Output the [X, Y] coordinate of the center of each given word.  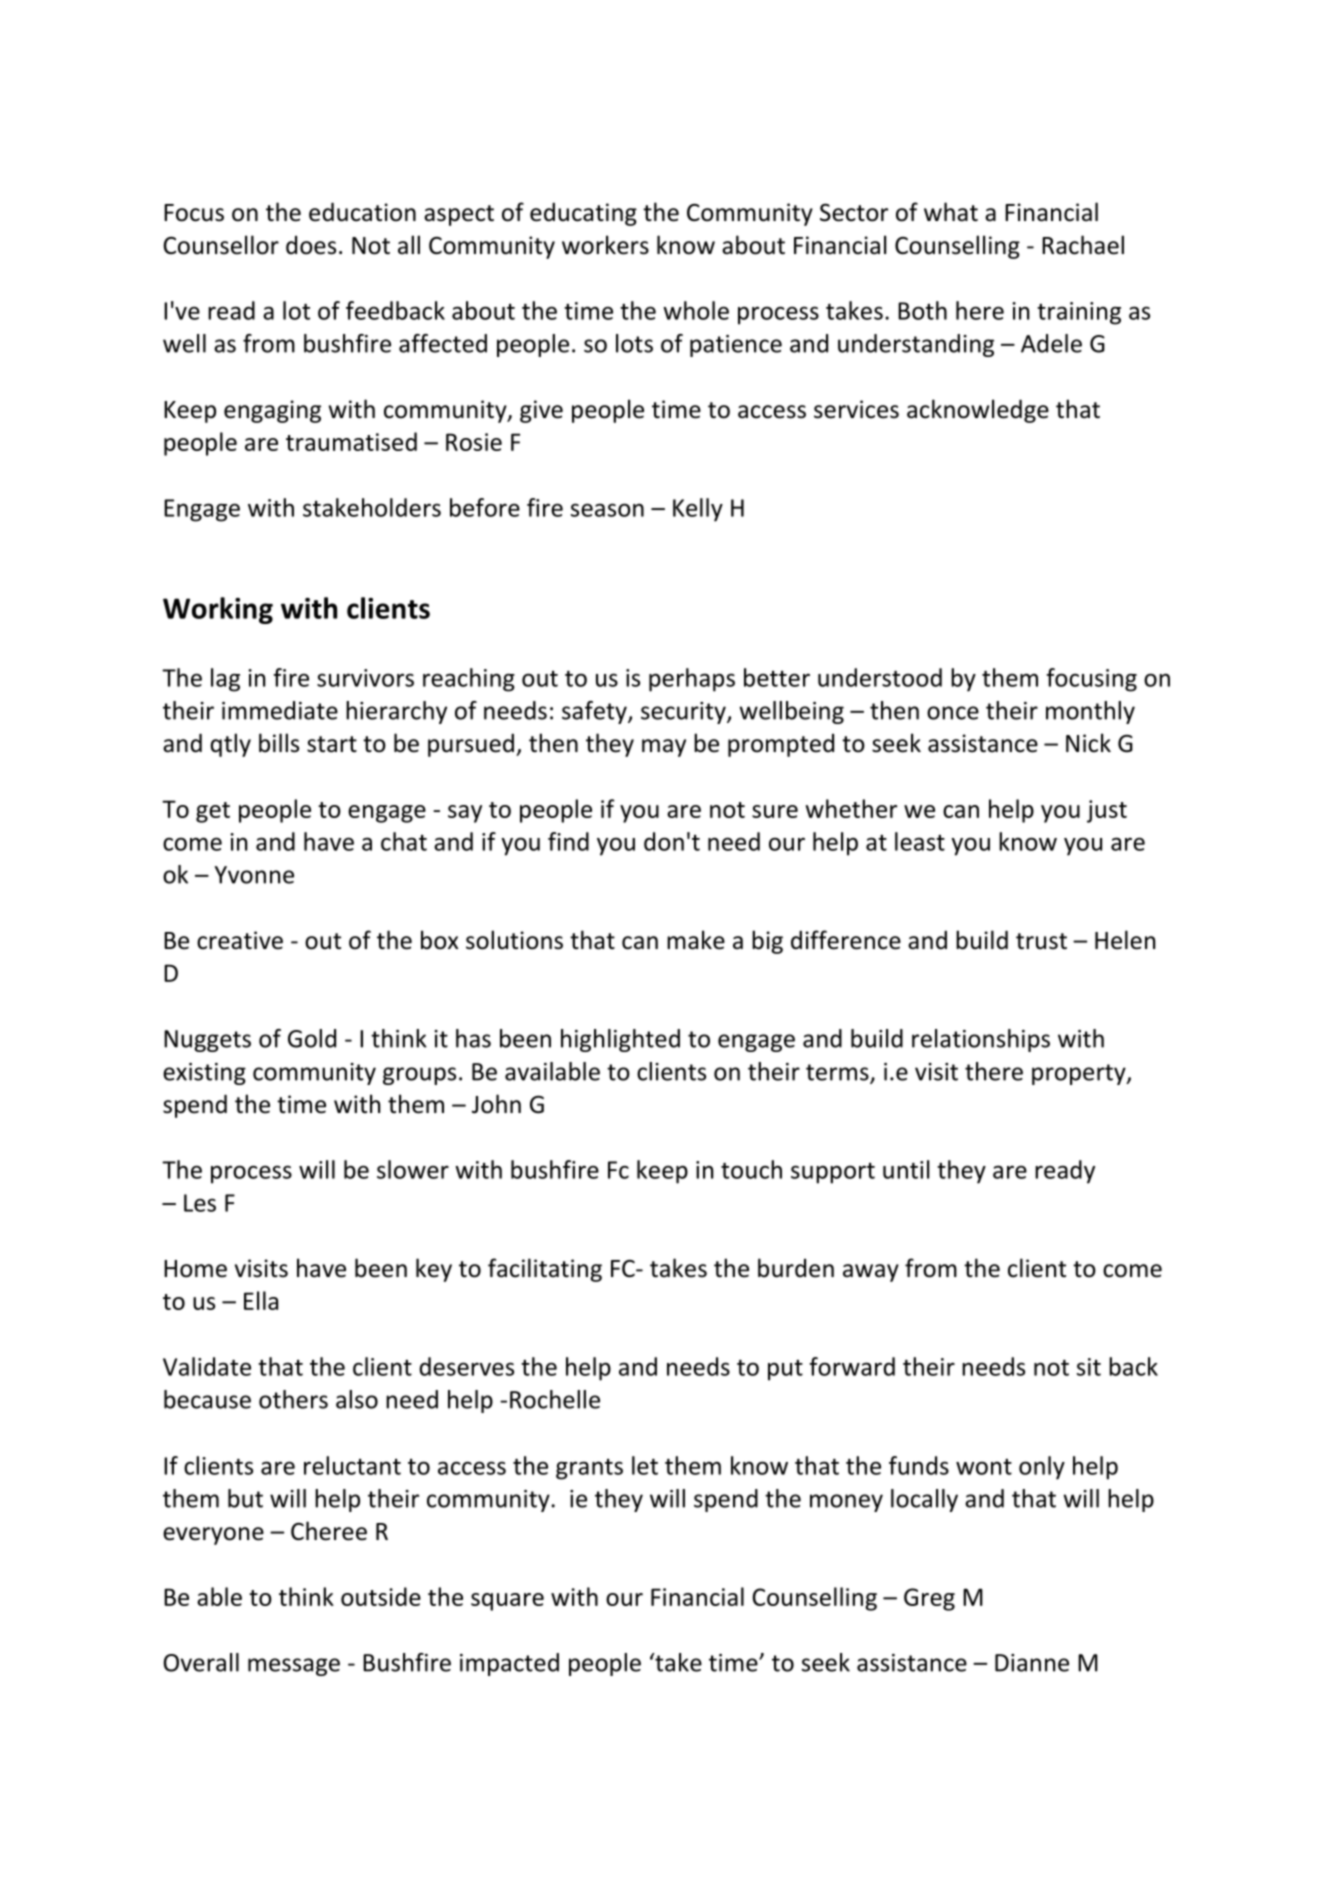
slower [413, 1169]
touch [751, 1169]
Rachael [1083, 245]
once [953, 713]
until [906, 1169]
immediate [280, 710]
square [507, 1602]
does [311, 245]
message [294, 1667]
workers [605, 245]
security [684, 713]
